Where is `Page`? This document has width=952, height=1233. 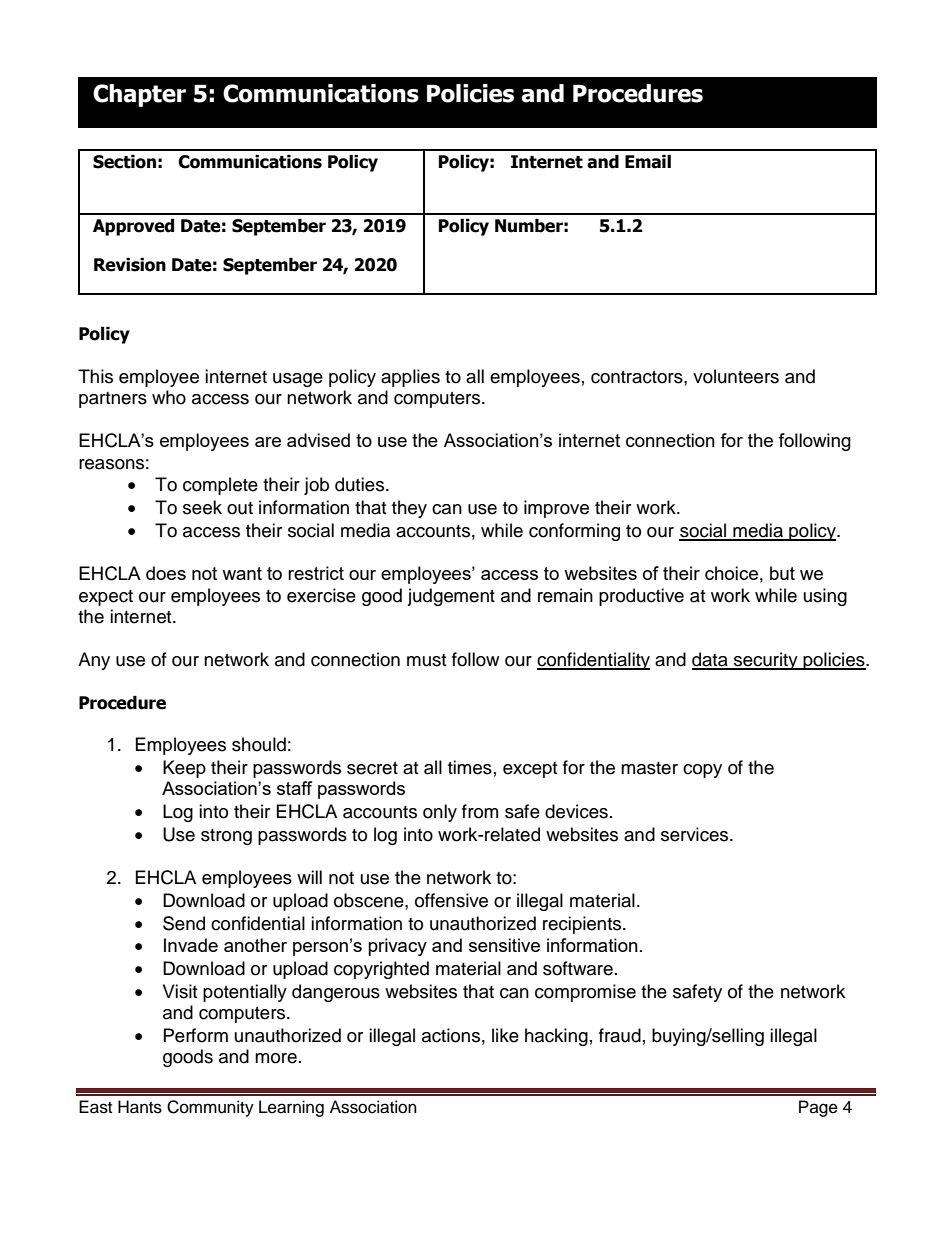 Page is located at coordinates (818, 1108).
